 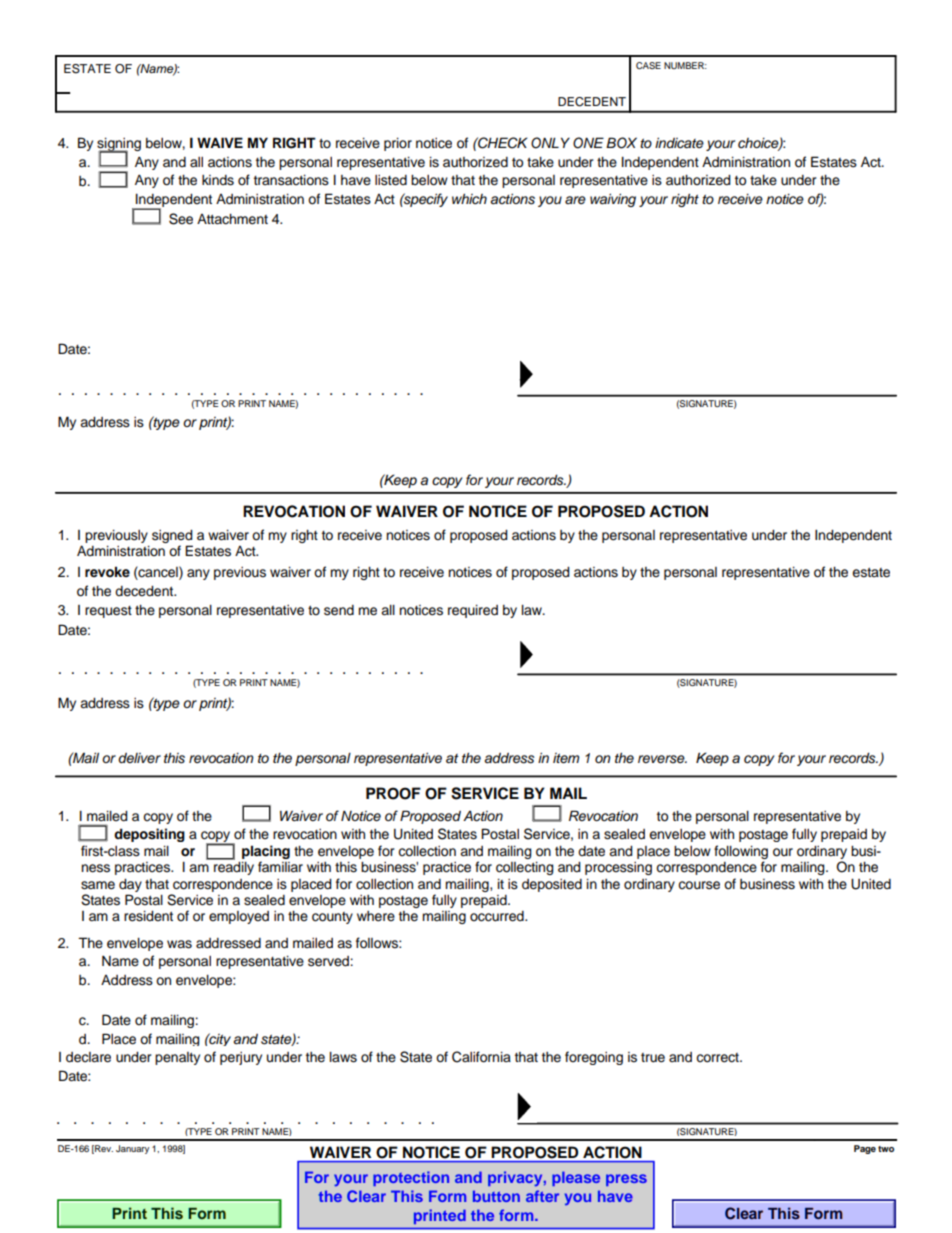 What do you see at coordinates (398, 144) in the document?
I see `prior` at bounding box center [398, 144].
